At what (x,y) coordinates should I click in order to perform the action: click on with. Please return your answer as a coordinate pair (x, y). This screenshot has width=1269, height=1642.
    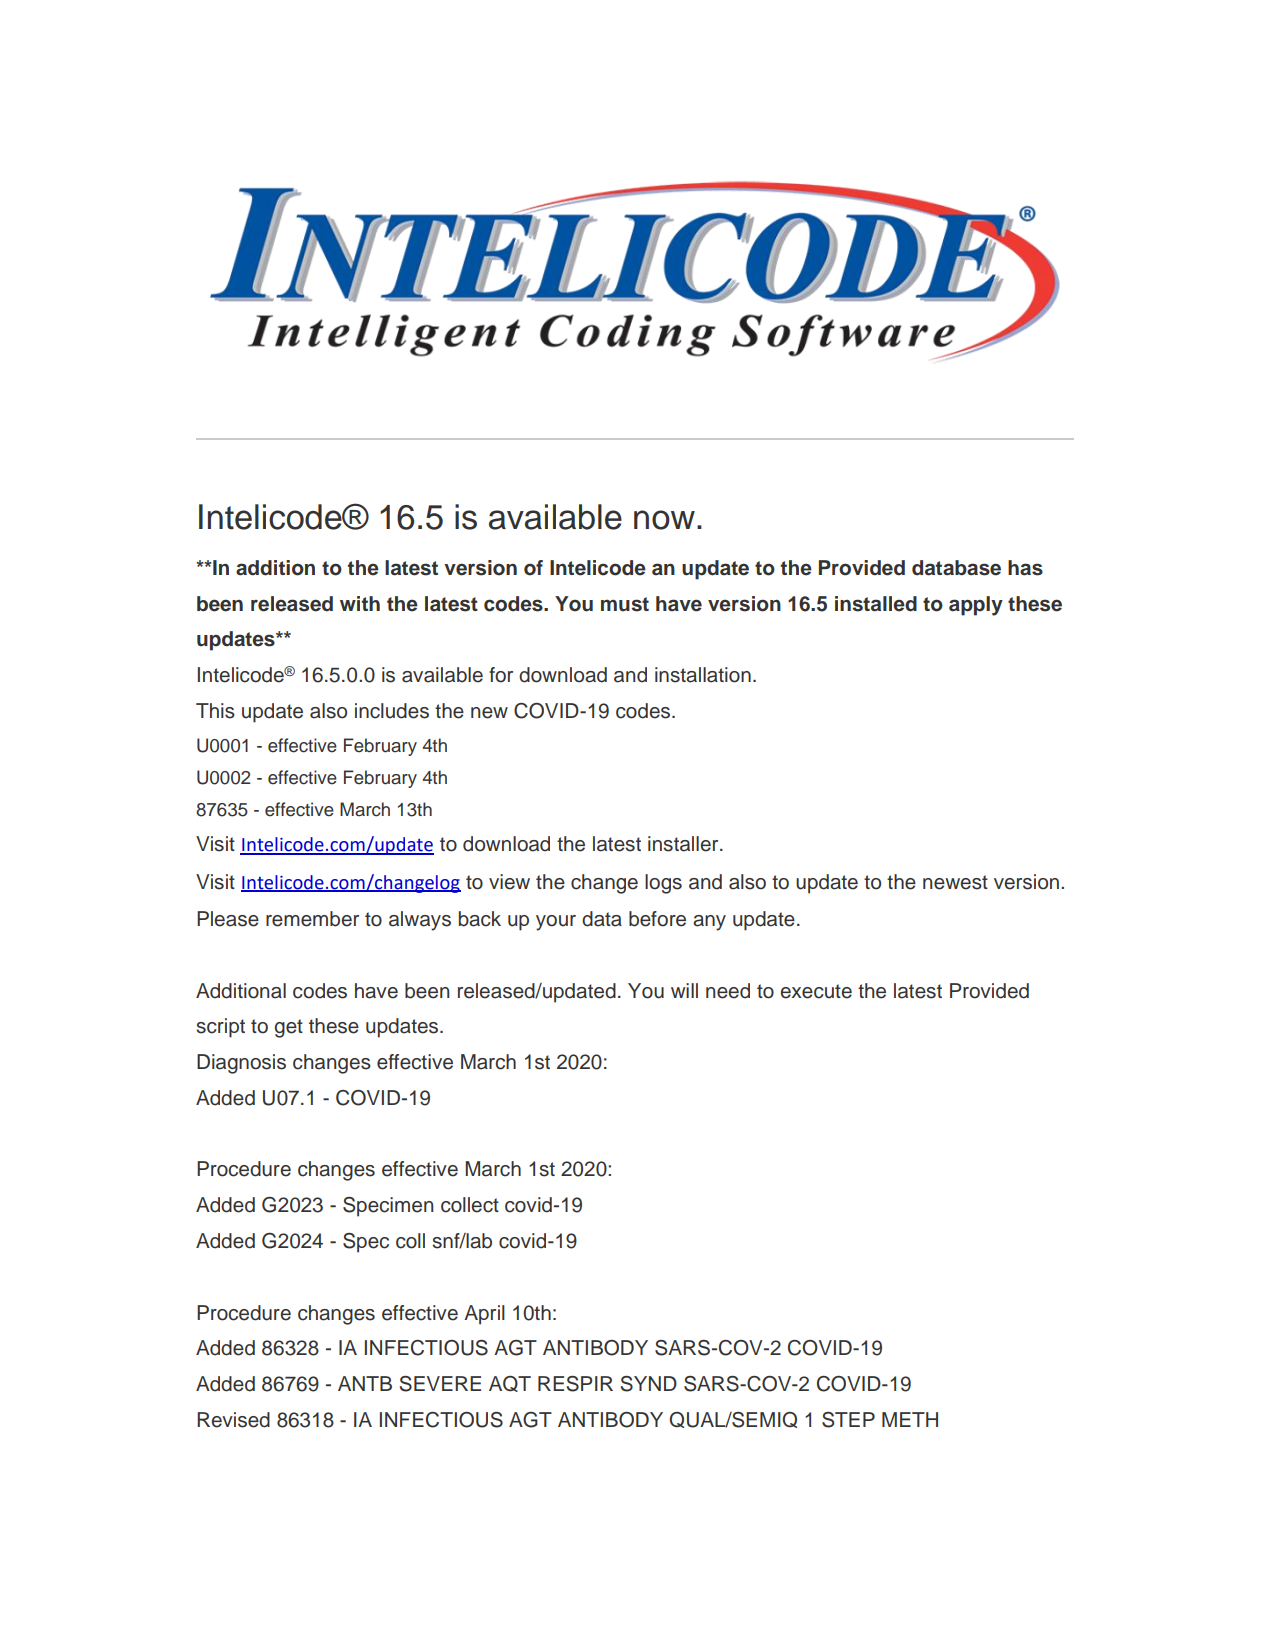
    Looking at the image, I should click on (360, 603).
